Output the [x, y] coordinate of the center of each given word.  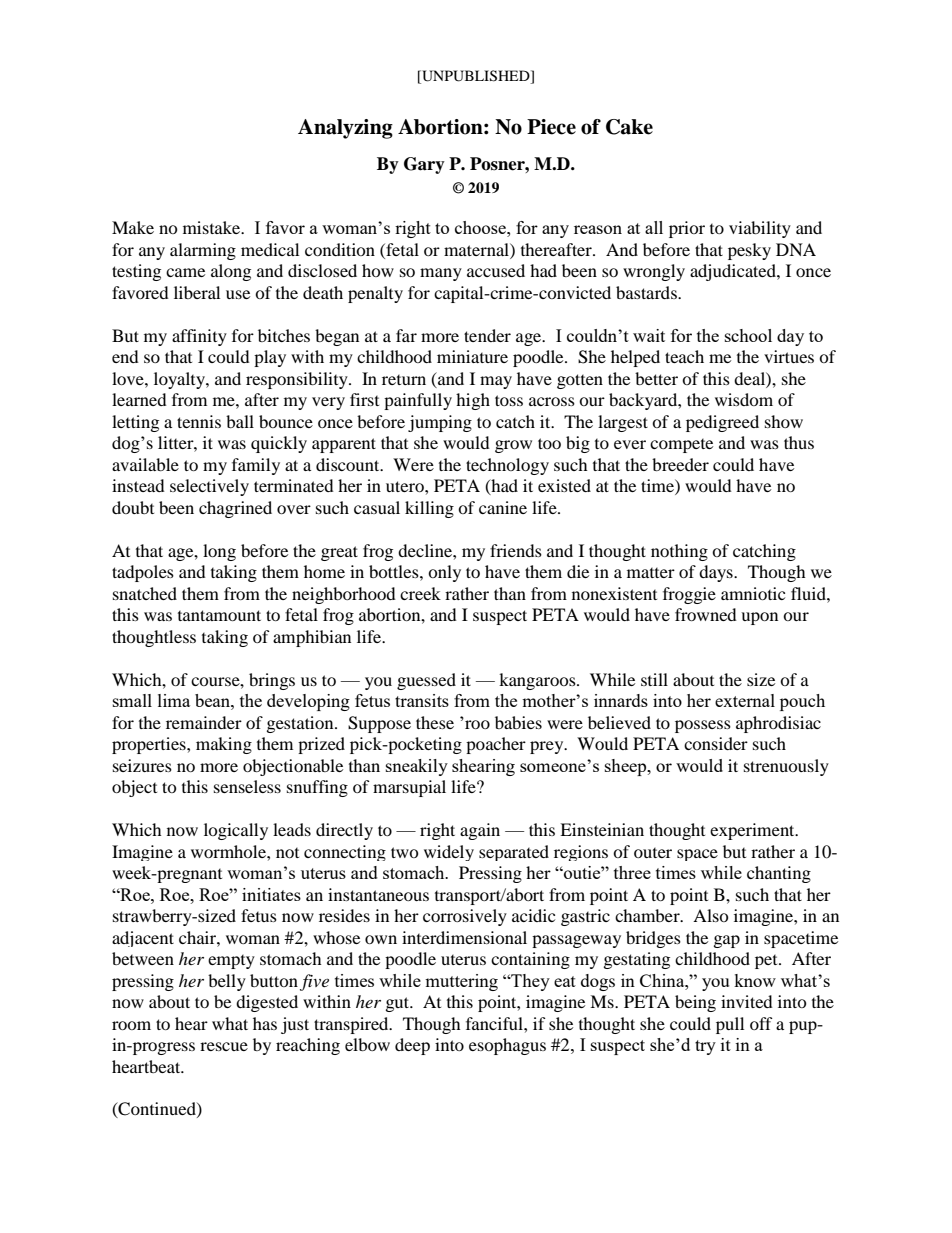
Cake [629, 127]
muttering [461, 982]
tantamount [219, 615]
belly [227, 982]
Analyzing [345, 129]
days [717, 573]
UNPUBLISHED [476, 77]
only [444, 573]
